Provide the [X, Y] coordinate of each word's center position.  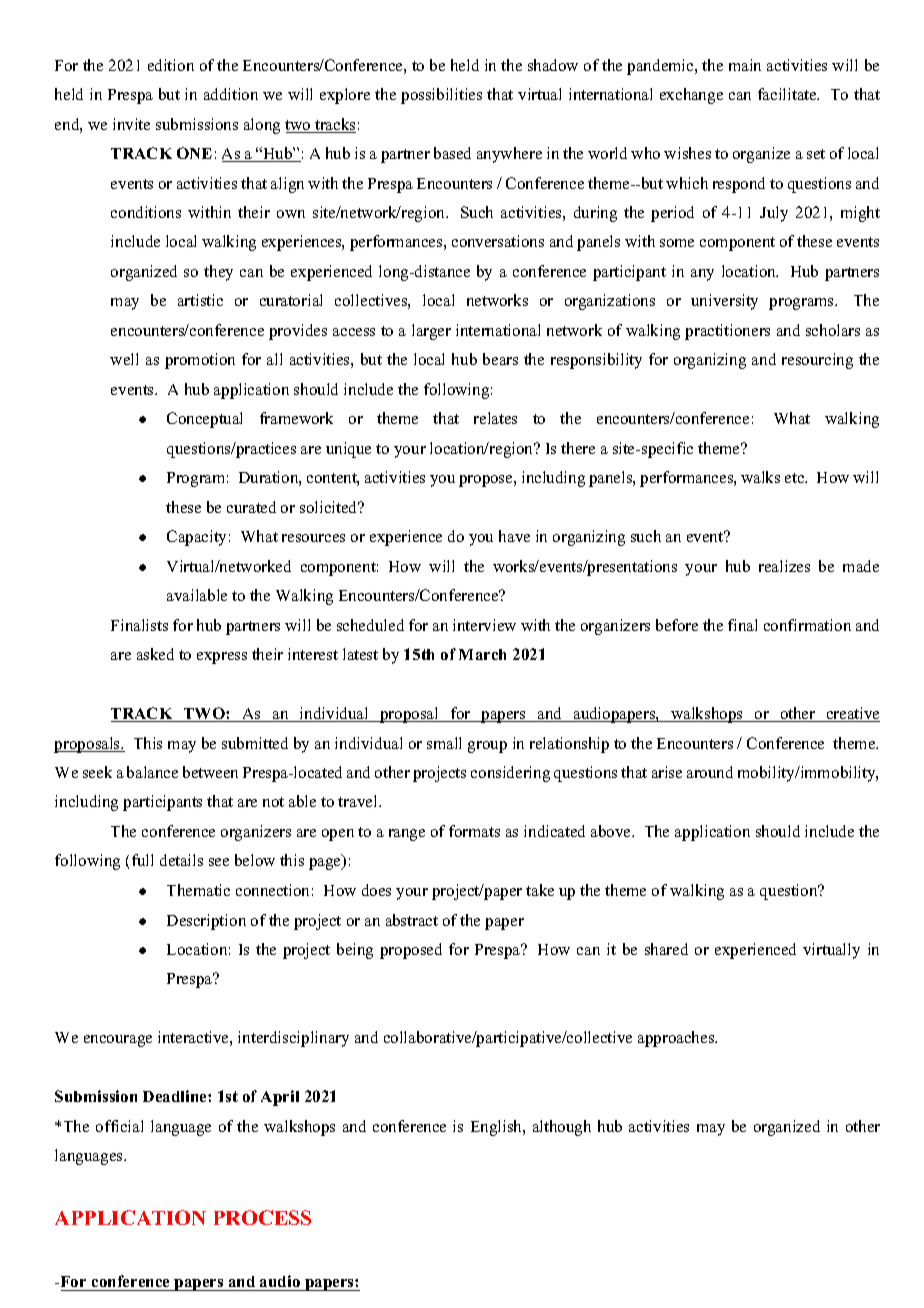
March [482, 654]
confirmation [807, 625]
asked [155, 654]
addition [231, 94]
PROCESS [262, 1217]
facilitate [788, 94]
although [562, 1128]
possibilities [441, 96]
